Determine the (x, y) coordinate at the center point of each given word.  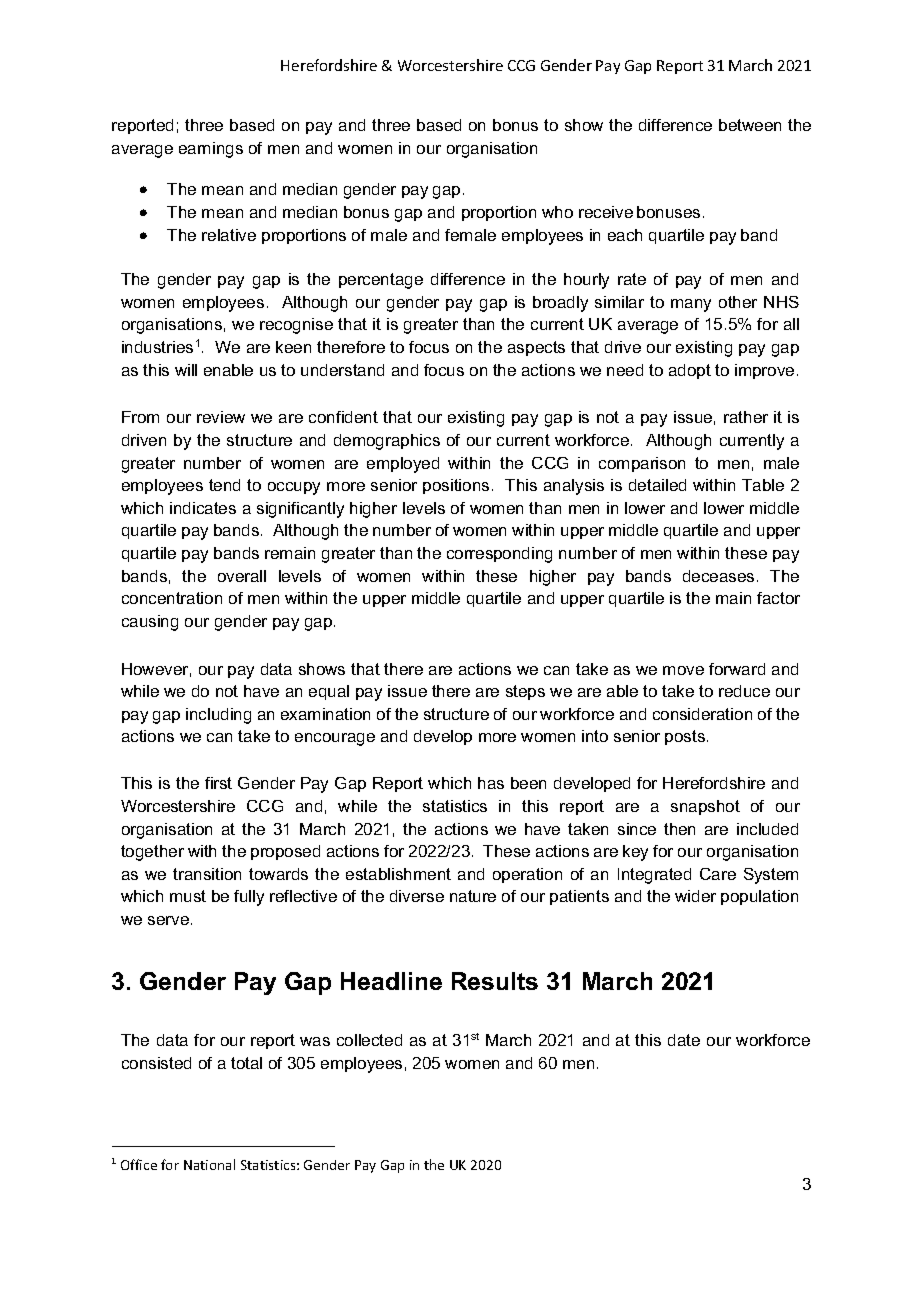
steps (525, 692)
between (750, 125)
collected (369, 1040)
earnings (211, 150)
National (209, 1164)
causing (150, 623)
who (557, 212)
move (683, 670)
